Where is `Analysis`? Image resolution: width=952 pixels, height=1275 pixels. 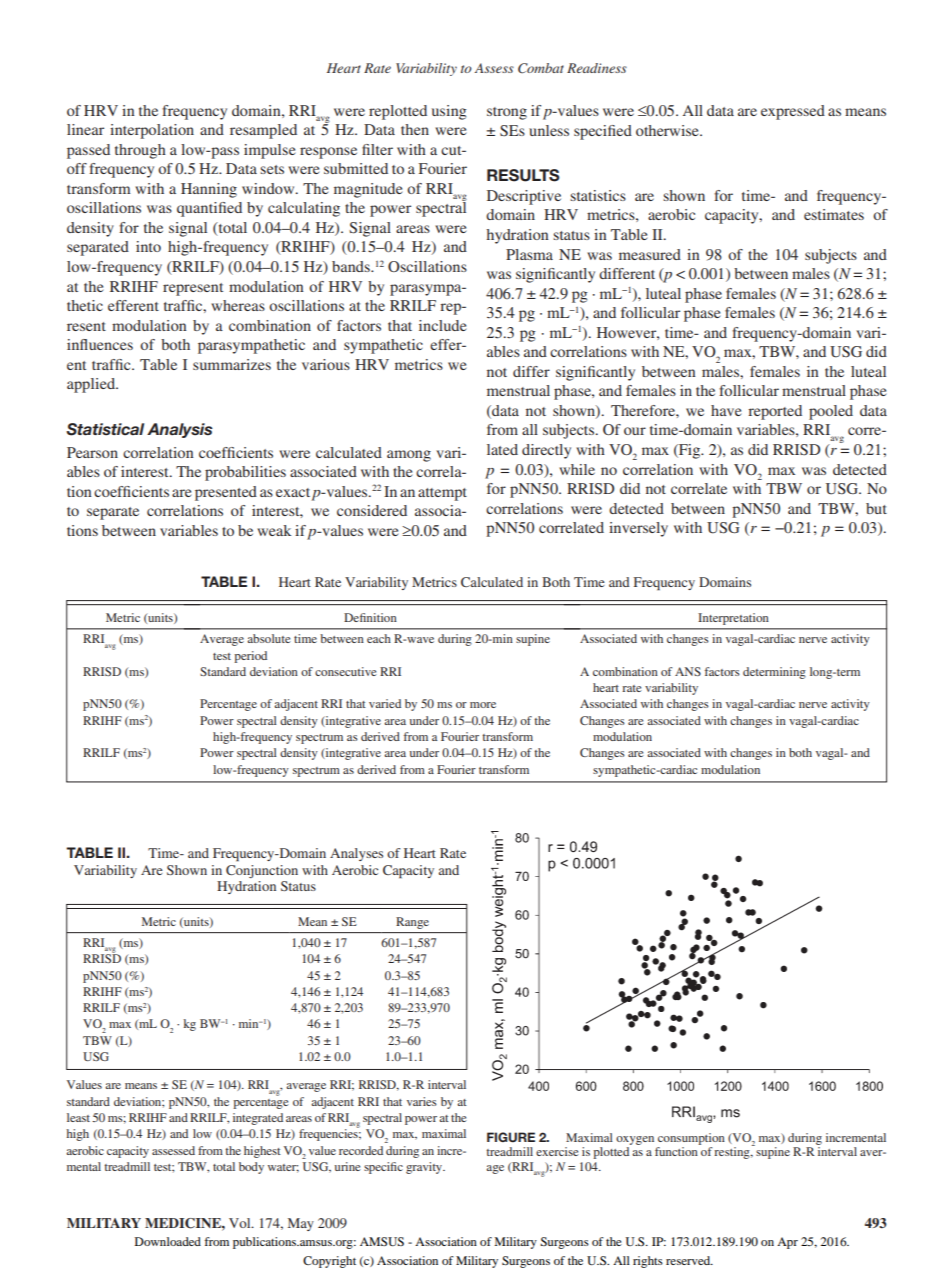
Analysis is located at coordinates (180, 430).
